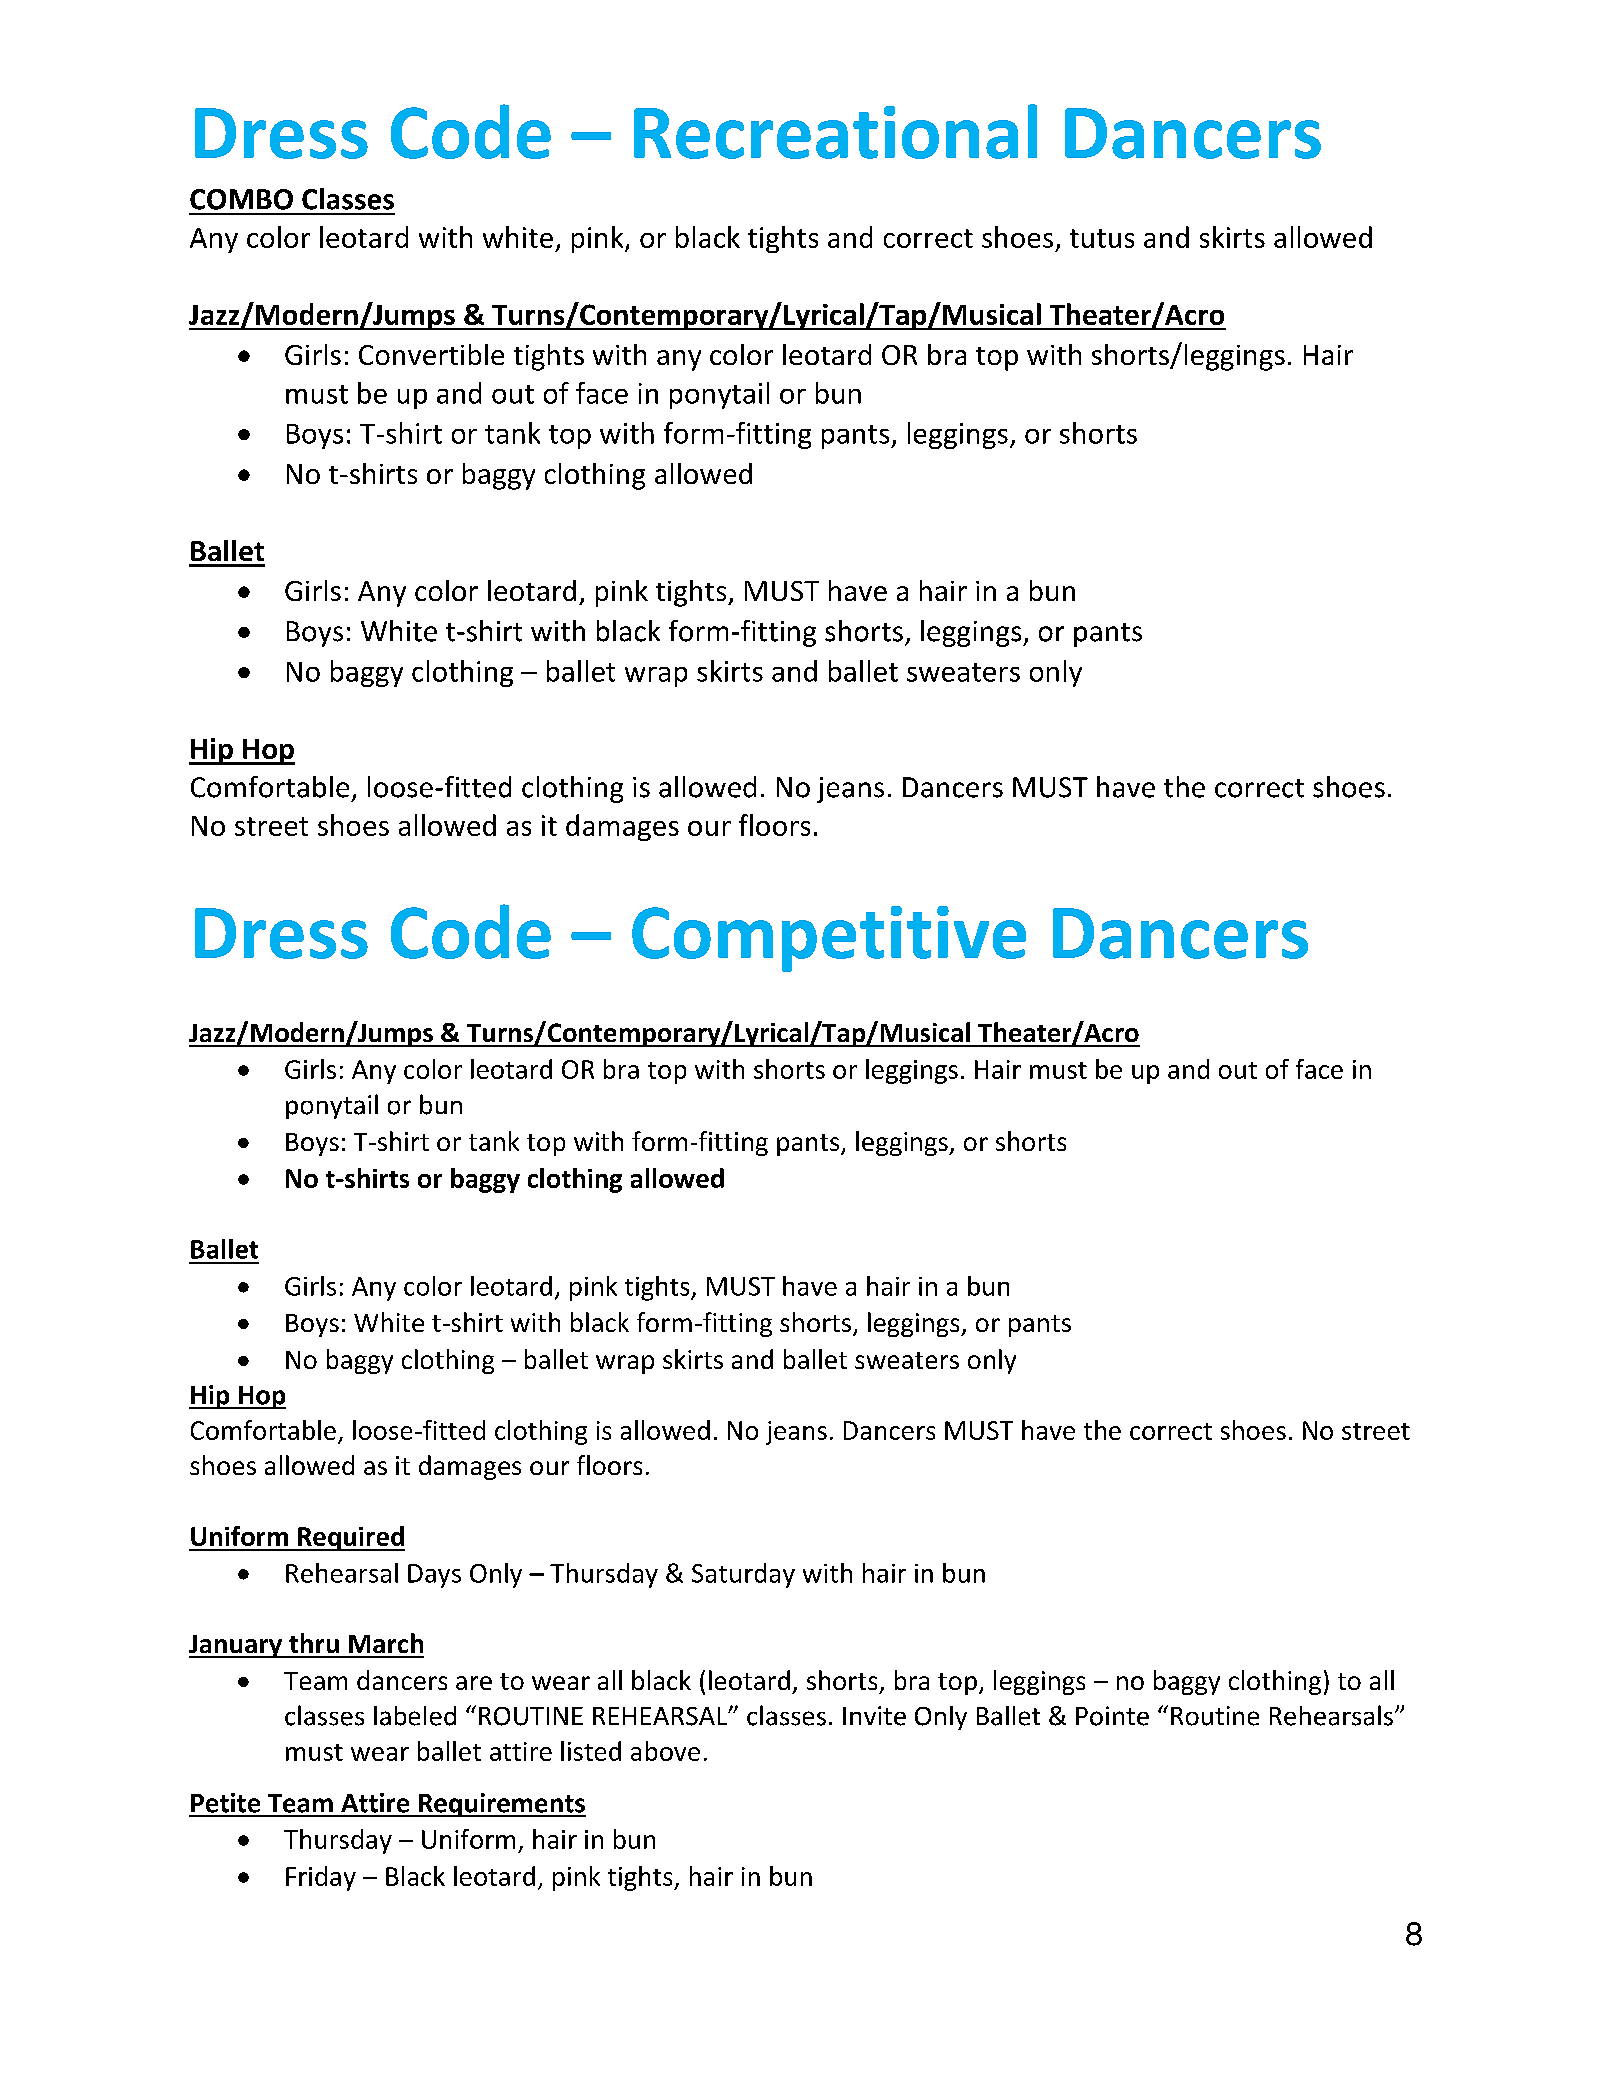  What do you see at coordinates (1102, 238) in the page?
I see `tutus` at bounding box center [1102, 238].
